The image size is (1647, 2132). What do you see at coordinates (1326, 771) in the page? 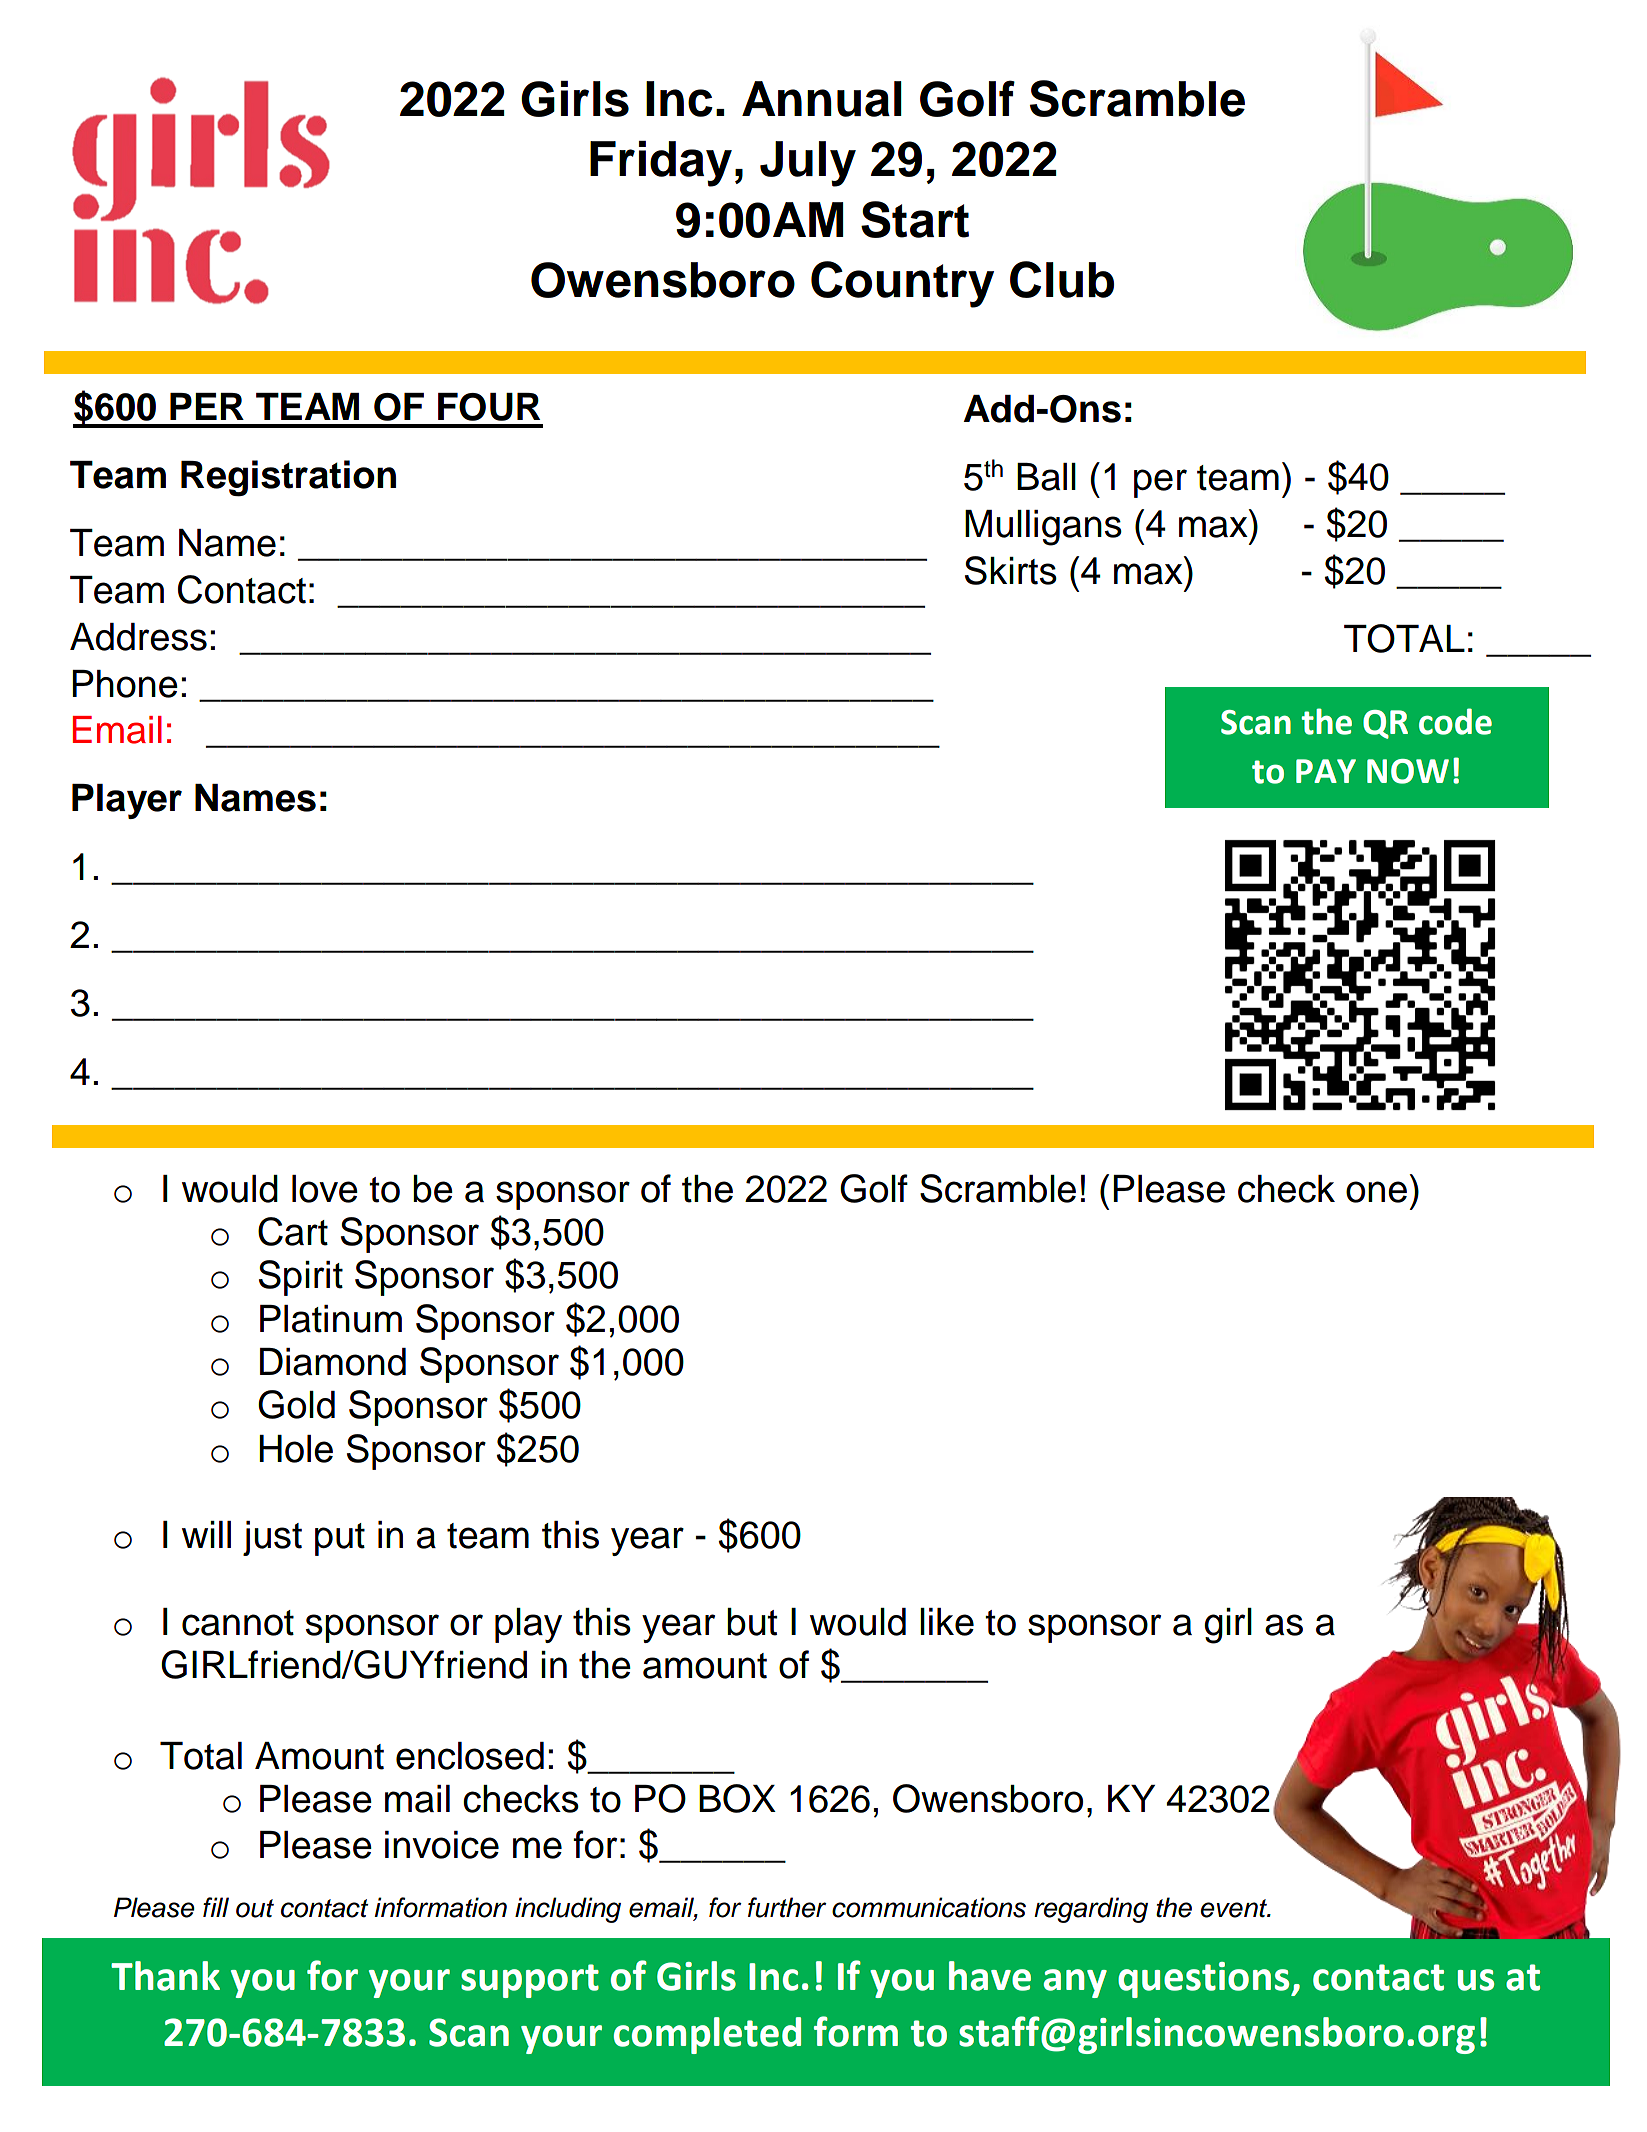
I see `PAY` at bounding box center [1326, 771].
